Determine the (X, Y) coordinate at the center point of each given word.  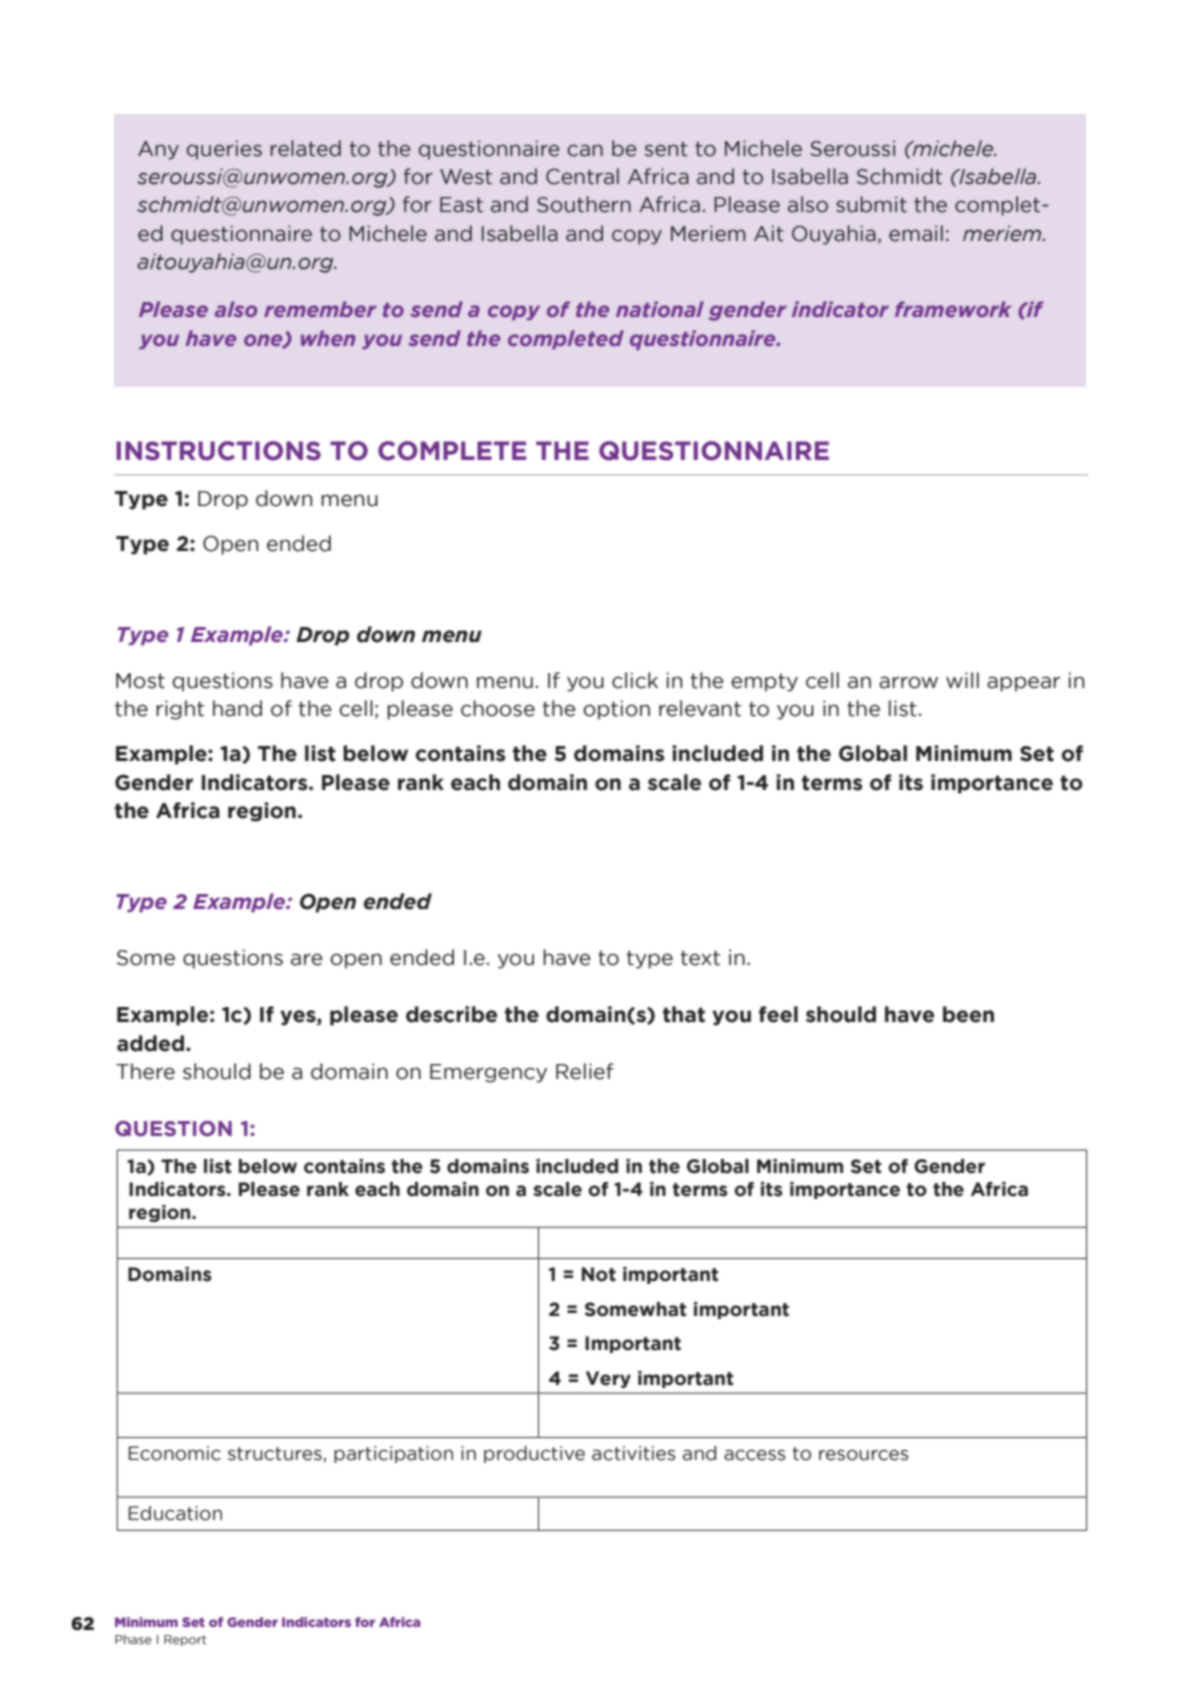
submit (871, 204)
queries (224, 150)
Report (185, 1640)
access (755, 1455)
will (962, 680)
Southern (584, 204)
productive (534, 1454)
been (968, 1014)
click (635, 680)
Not (599, 1274)
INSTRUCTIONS (218, 451)
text (700, 958)
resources (864, 1455)
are (307, 959)
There (145, 1071)
